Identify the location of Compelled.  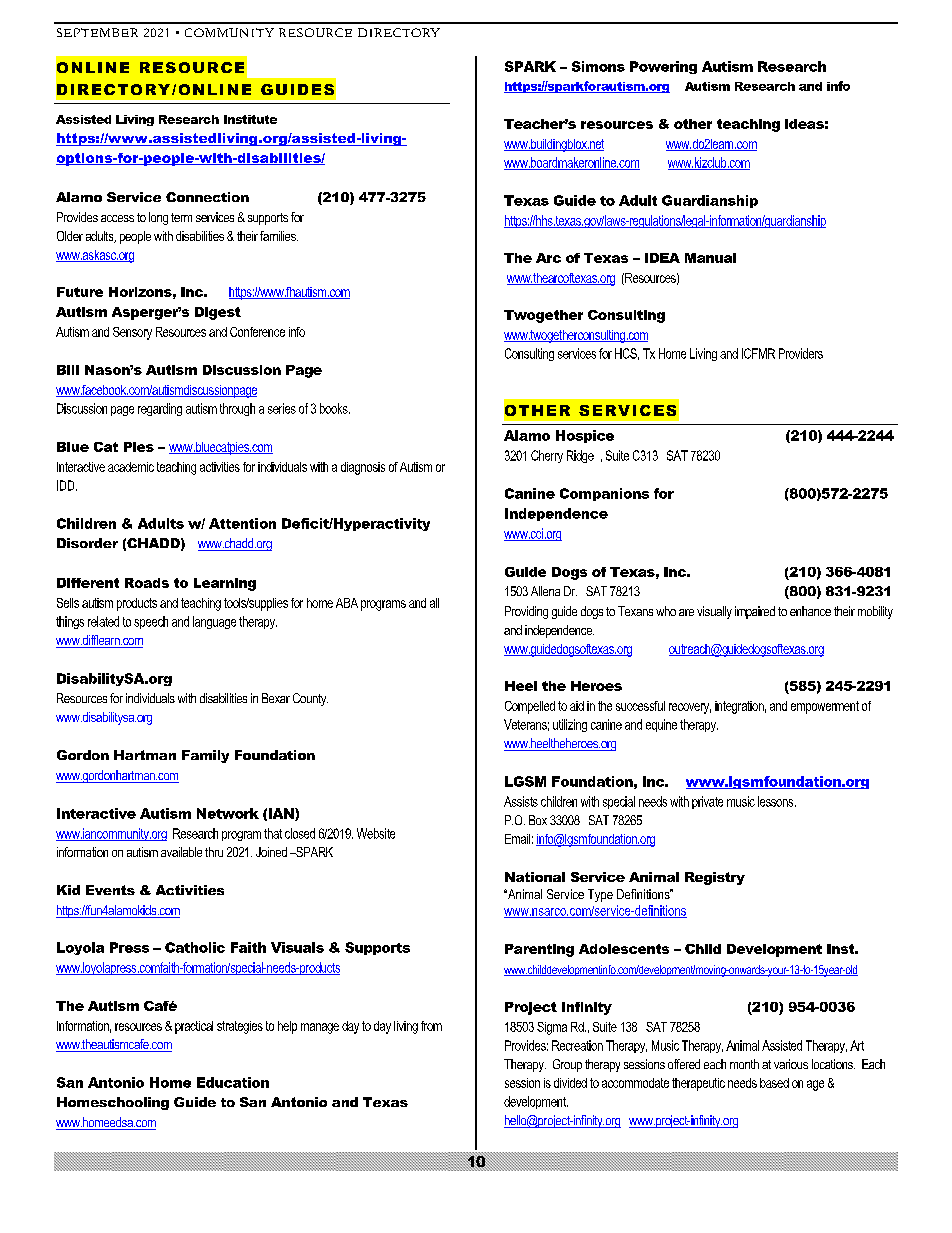
(530, 707).
